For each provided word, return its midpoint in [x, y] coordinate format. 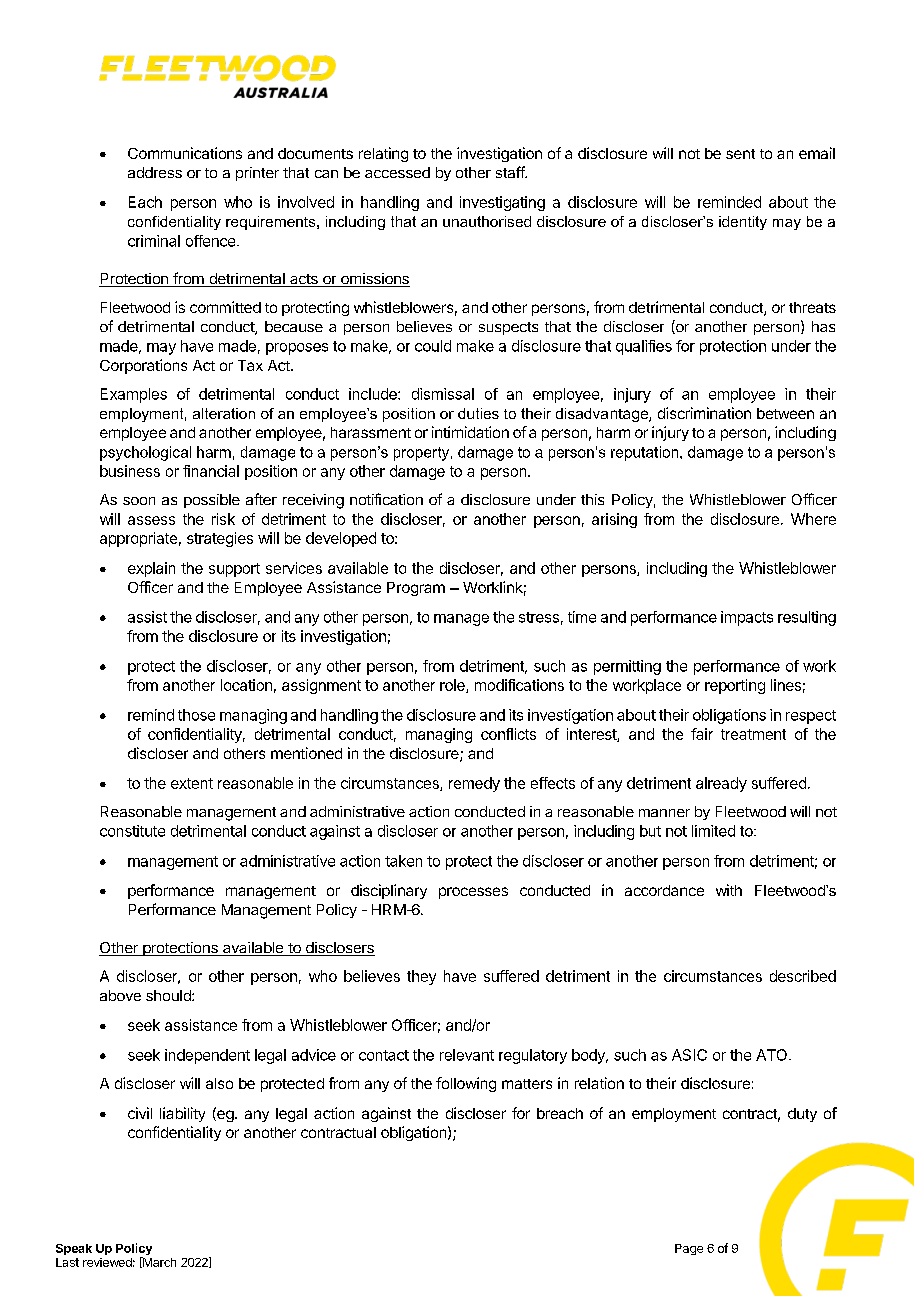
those [196, 715]
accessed [397, 172]
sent [740, 154]
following [466, 1084]
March [158, 1262]
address [155, 172]
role [453, 686]
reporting [735, 686]
